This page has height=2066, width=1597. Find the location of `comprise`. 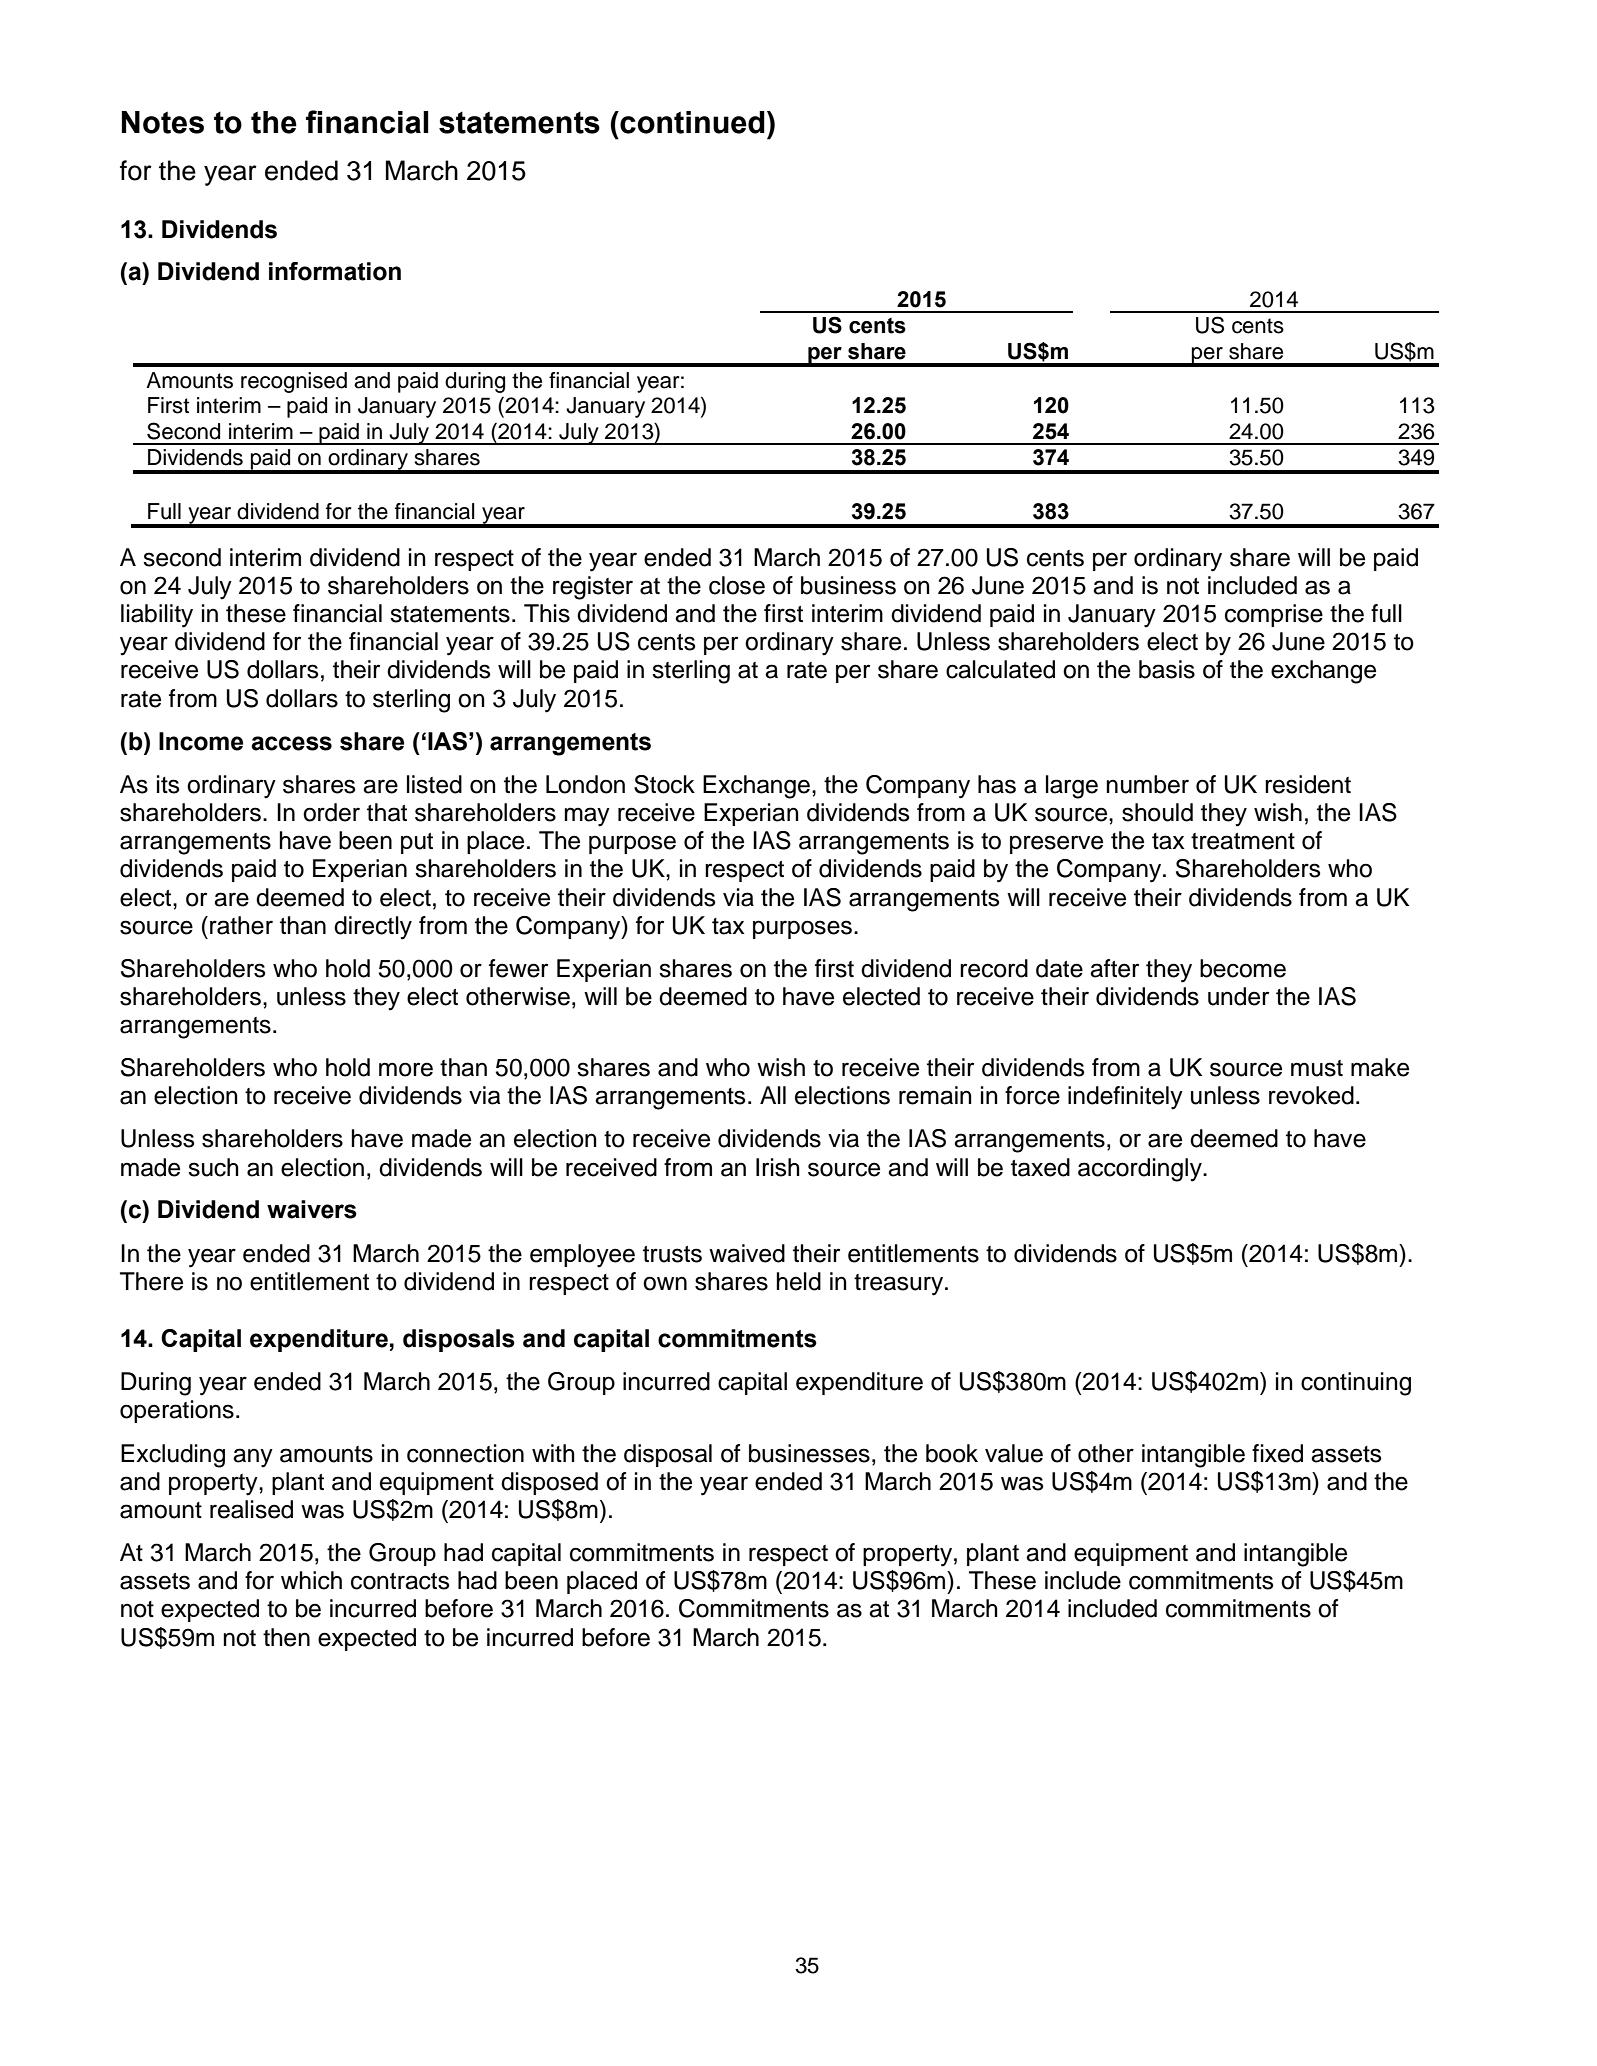

comprise is located at coordinates (1274, 615).
